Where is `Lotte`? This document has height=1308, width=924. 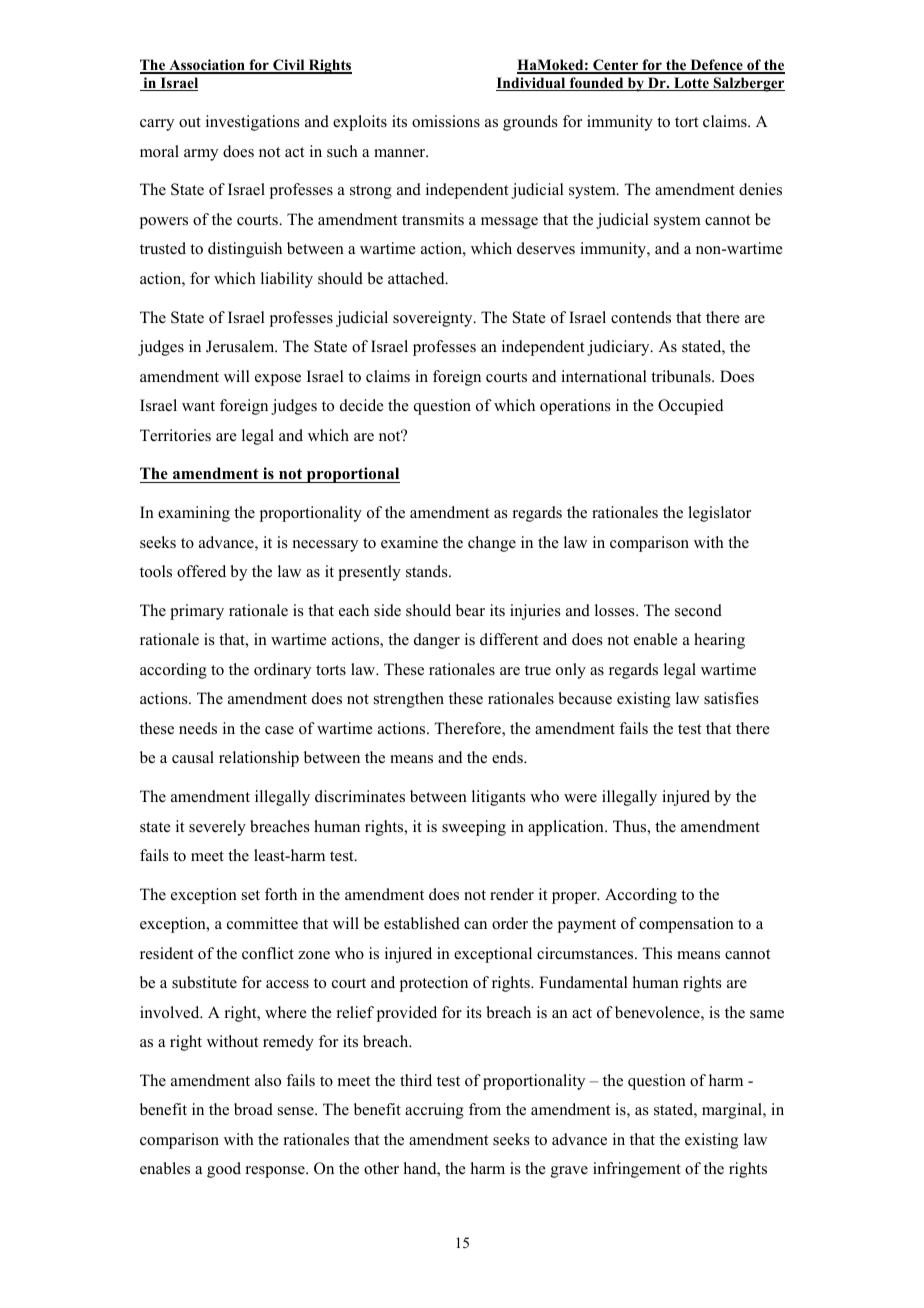
Lotte is located at coordinates (691, 84).
